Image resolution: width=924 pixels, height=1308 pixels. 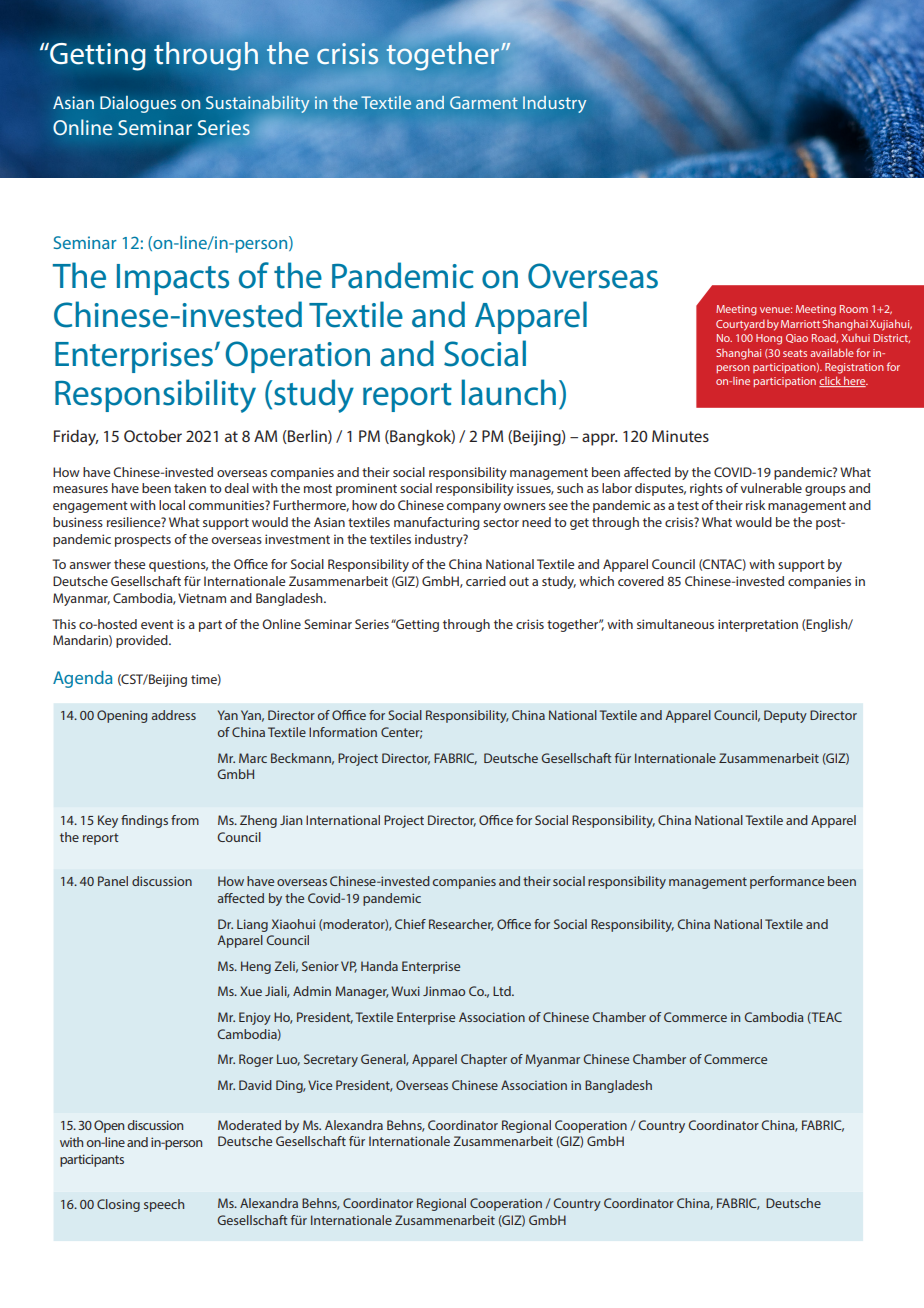 What do you see at coordinates (164, 1205) in the screenshot?
I see `speech` at bounding box center [164, 1205].
